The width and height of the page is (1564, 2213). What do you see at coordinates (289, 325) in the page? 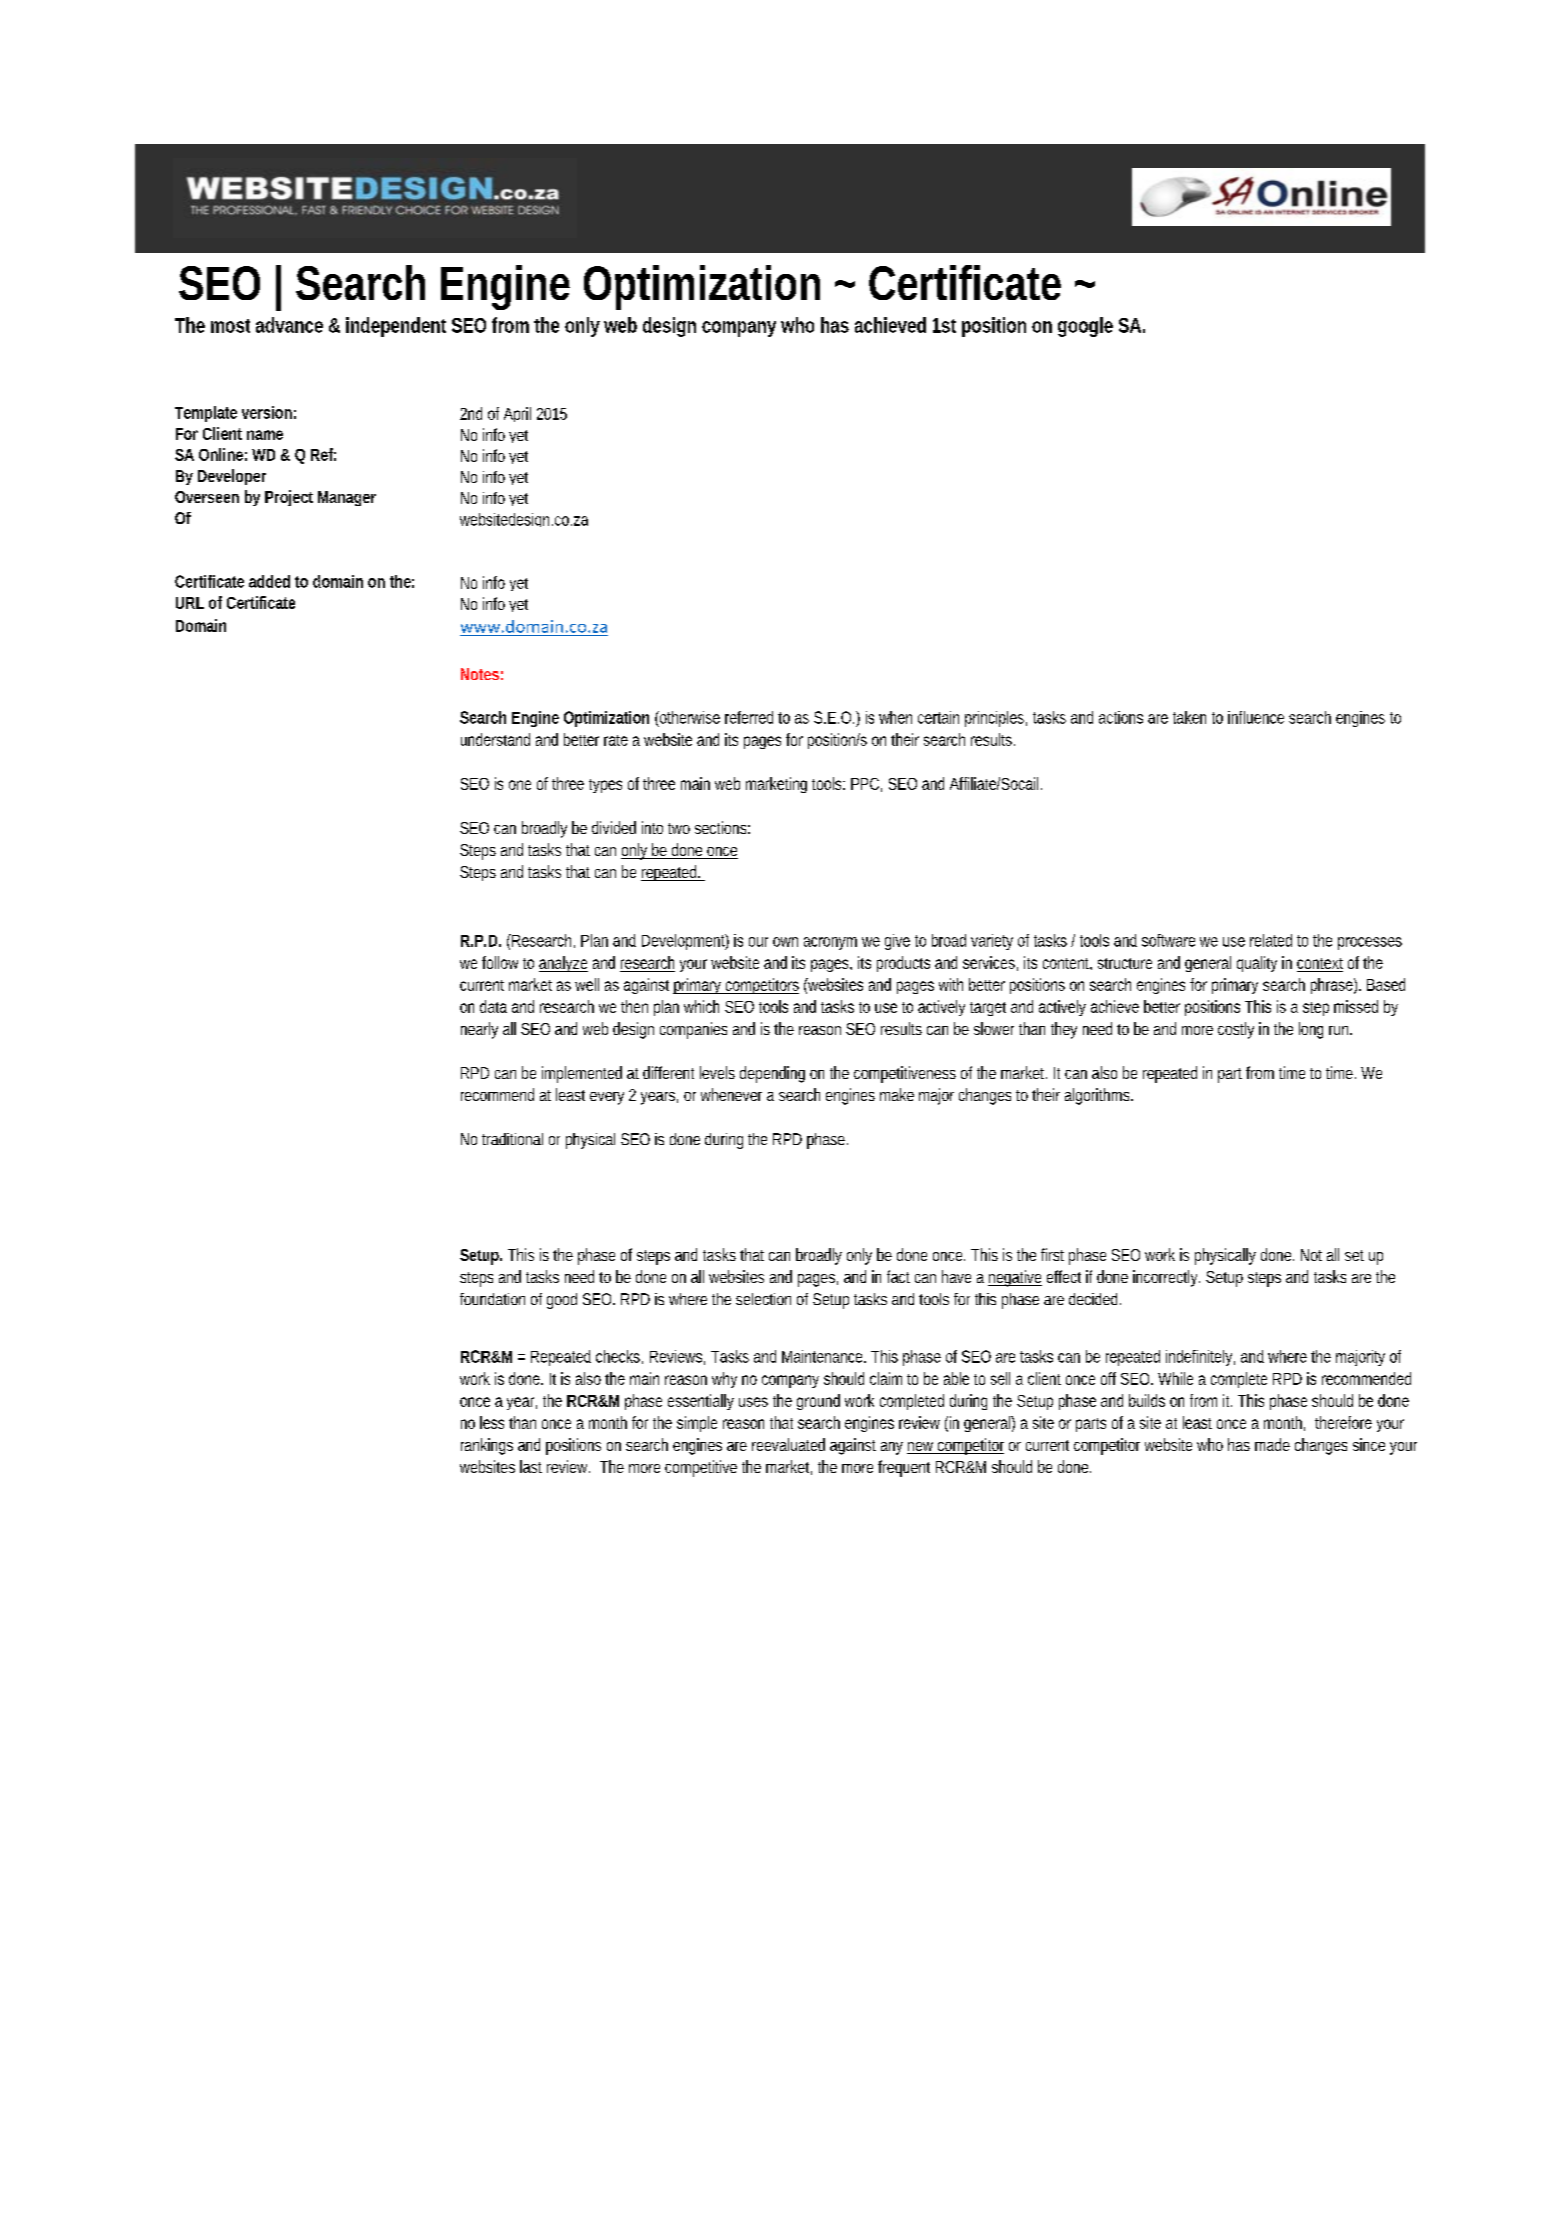
I see `advance` at bounding box center [289, 325].
